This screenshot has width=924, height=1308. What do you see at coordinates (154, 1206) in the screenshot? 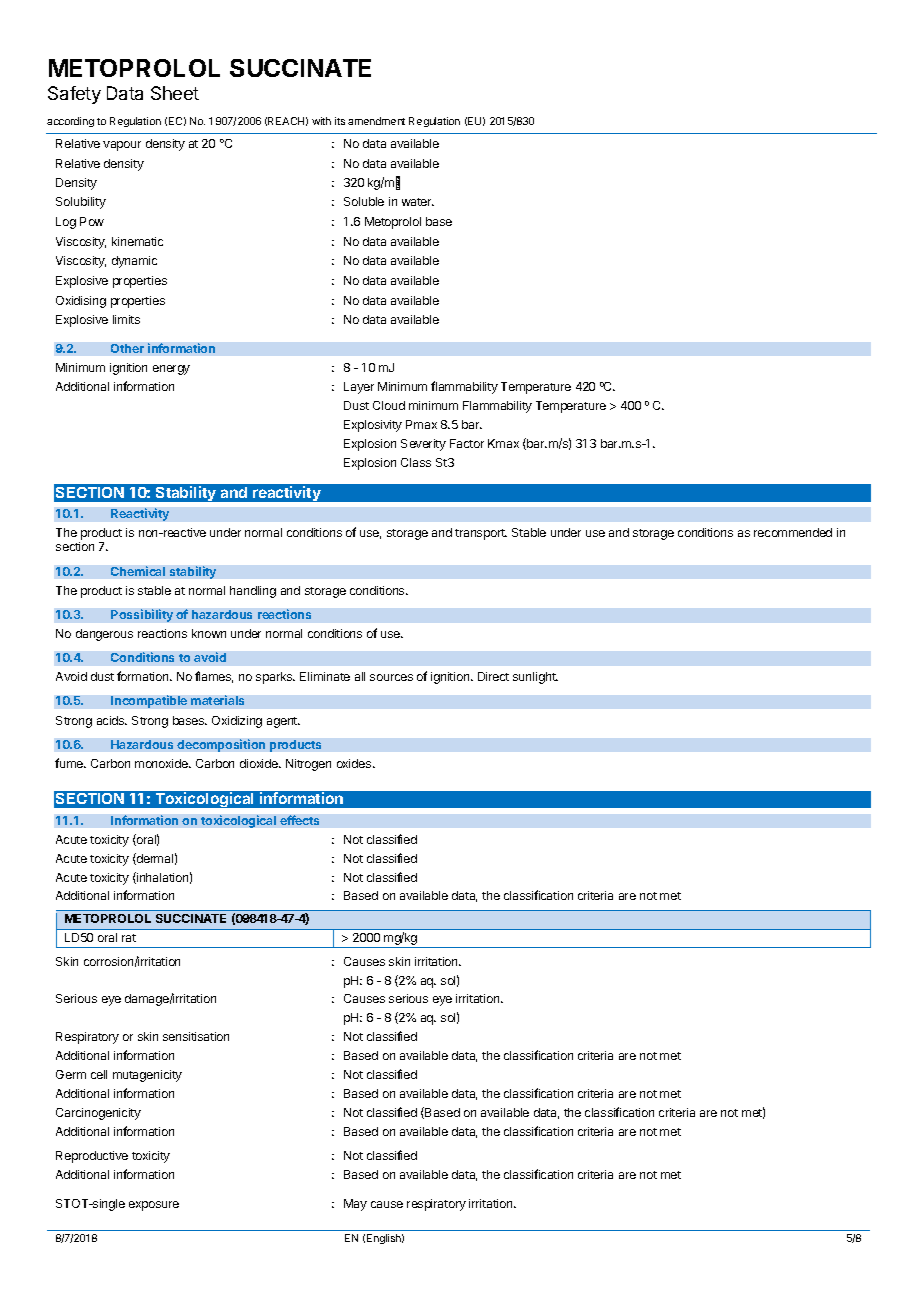
I see `exposure` at bounding box center [154, 1206].
